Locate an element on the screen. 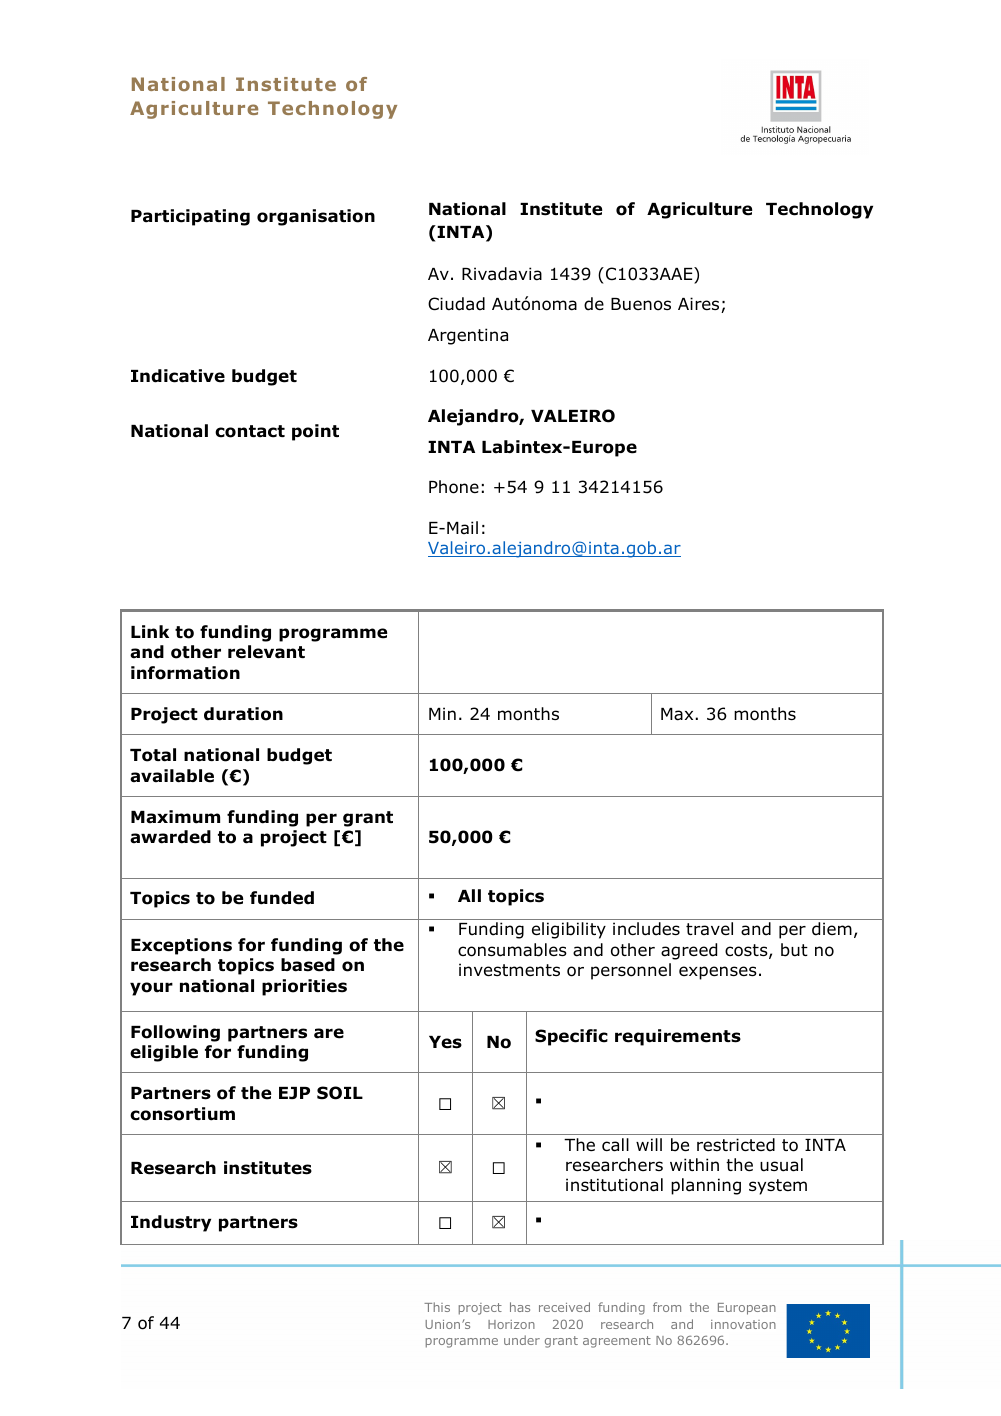 The image size is (1001, 1416). relevant is located at coordinates (266, 652).
